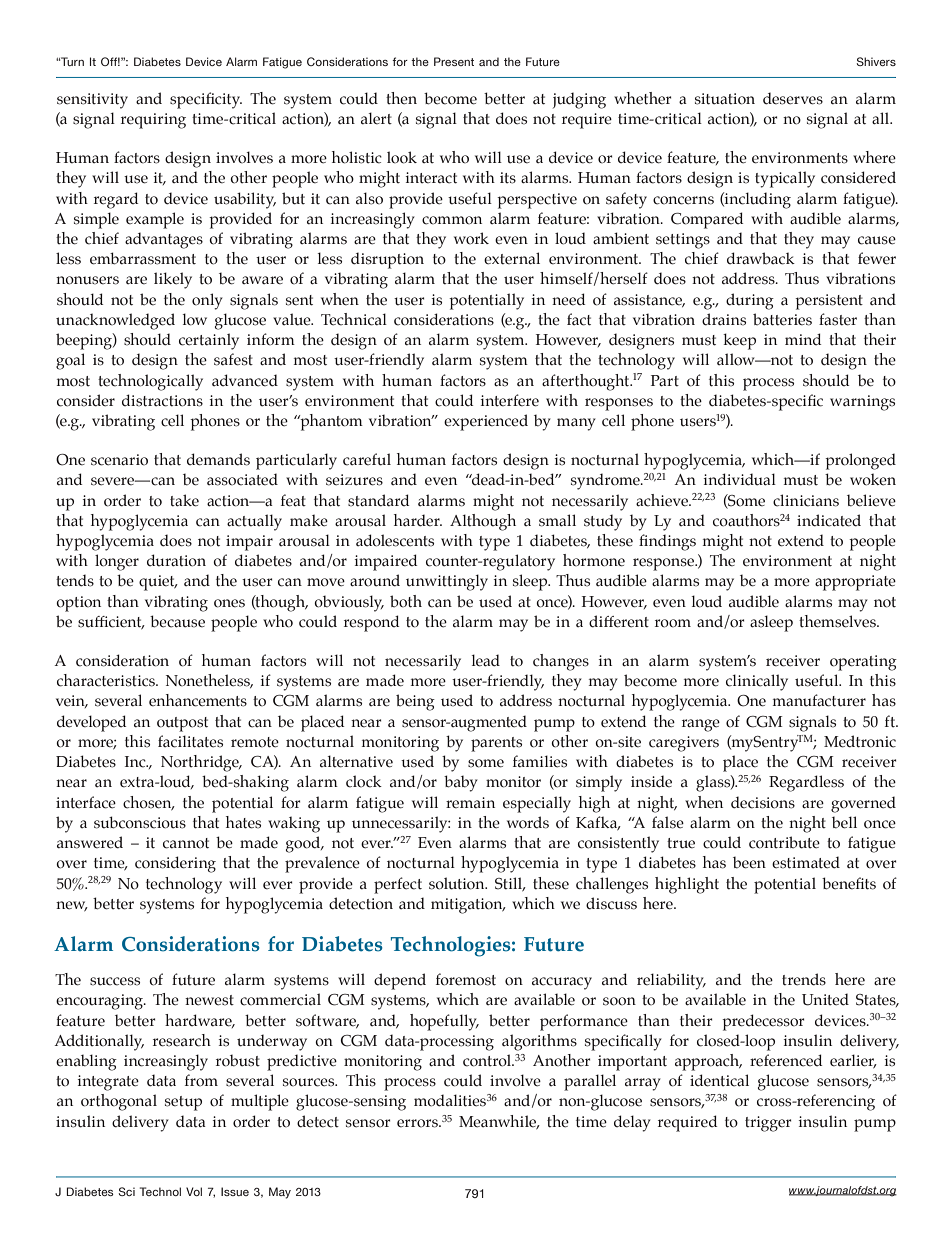  I want to click on experienced, so click(486, 422).
